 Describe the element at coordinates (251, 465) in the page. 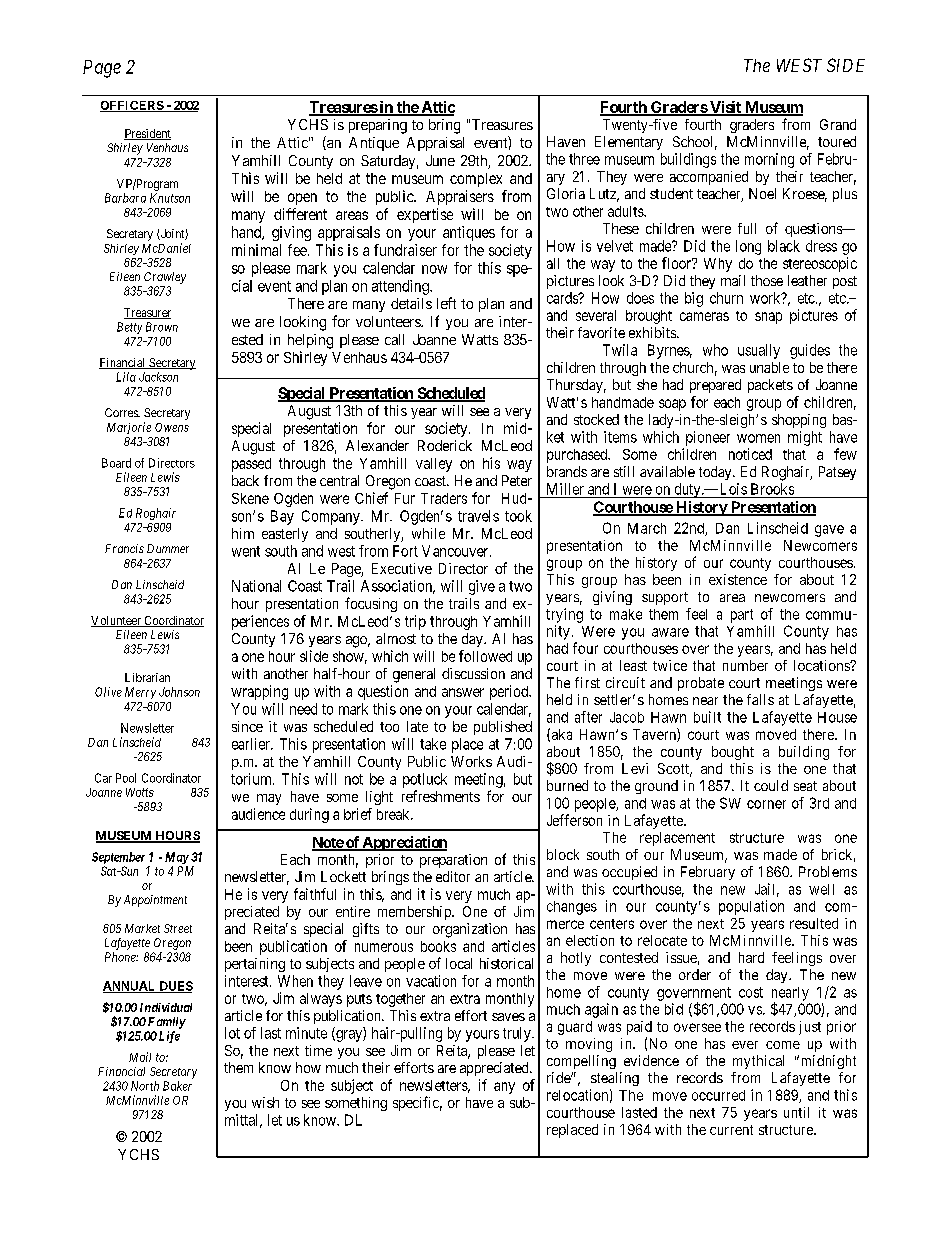

I see `passed` at that location.
